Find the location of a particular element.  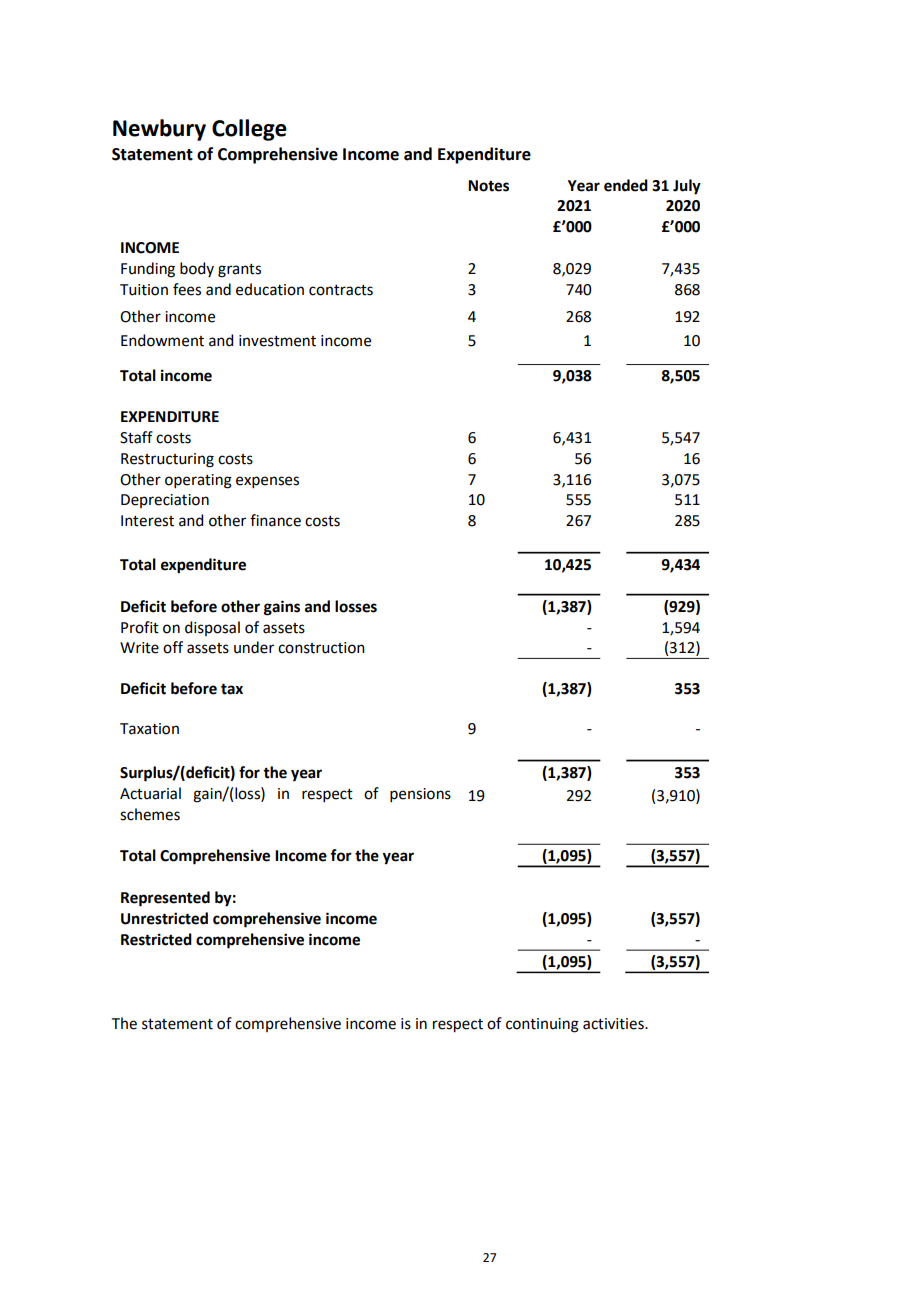

continuing is located at coordinates (542, 1025).
